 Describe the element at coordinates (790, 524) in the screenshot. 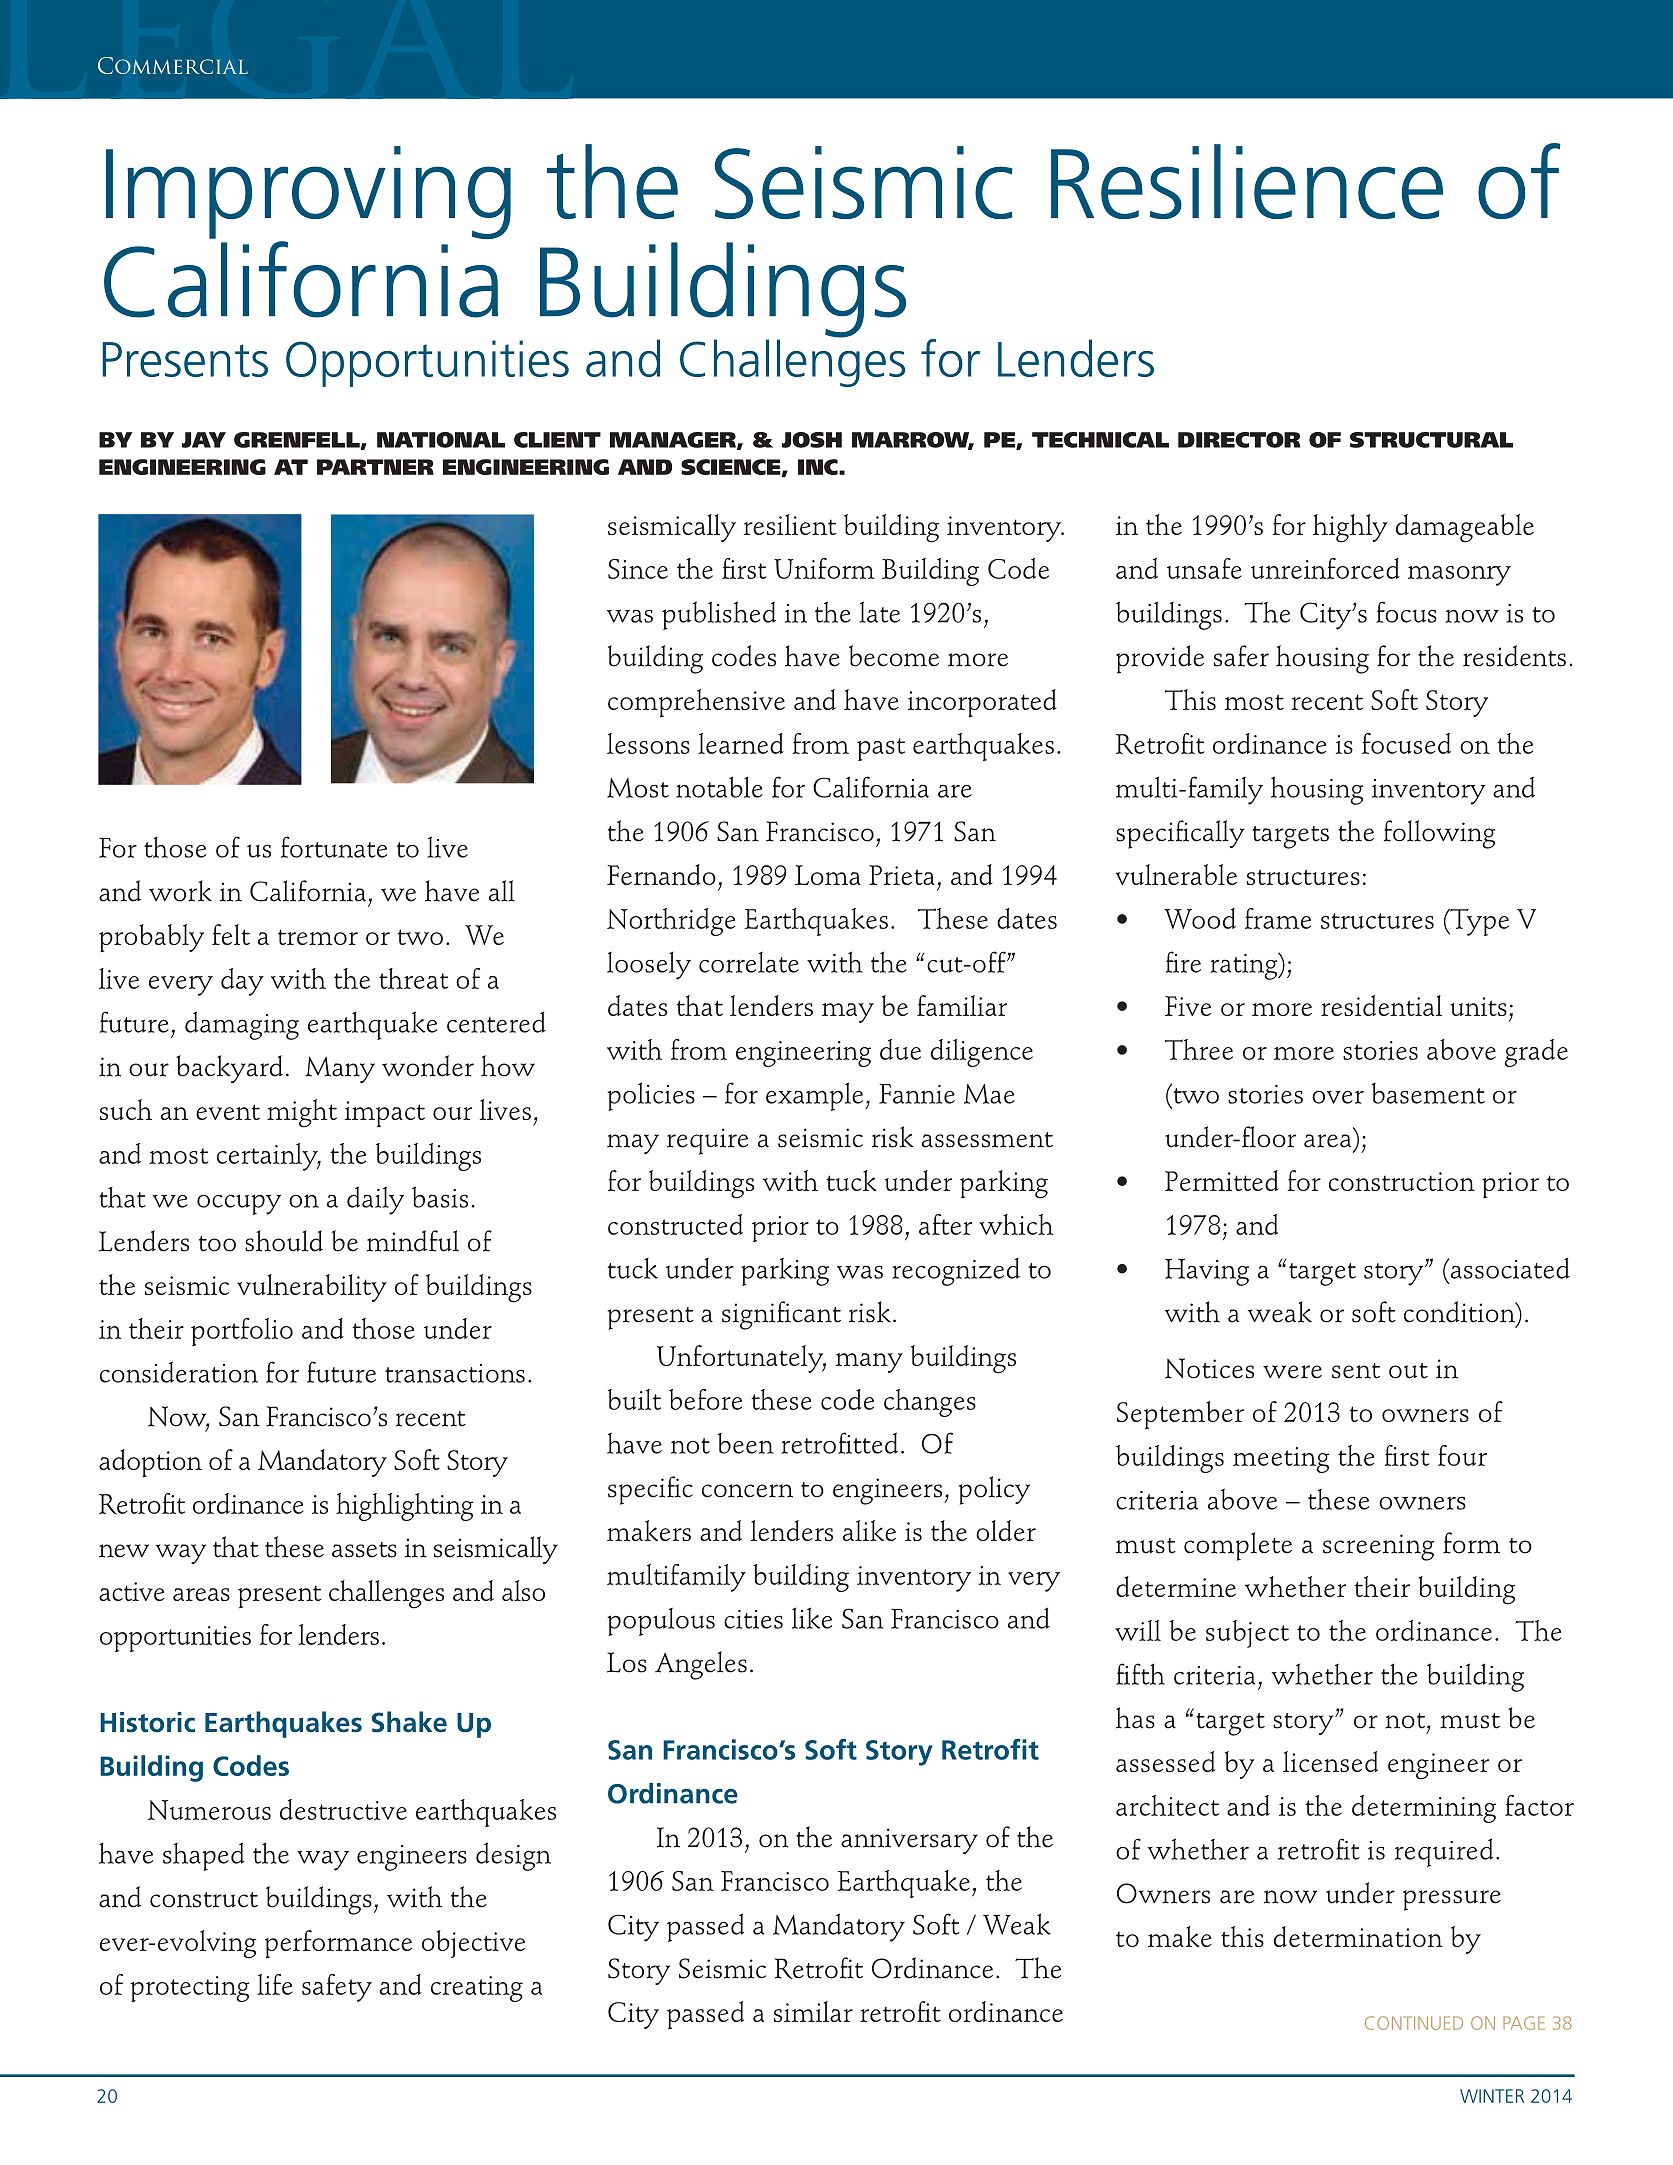

I see `resilient` at that location.
